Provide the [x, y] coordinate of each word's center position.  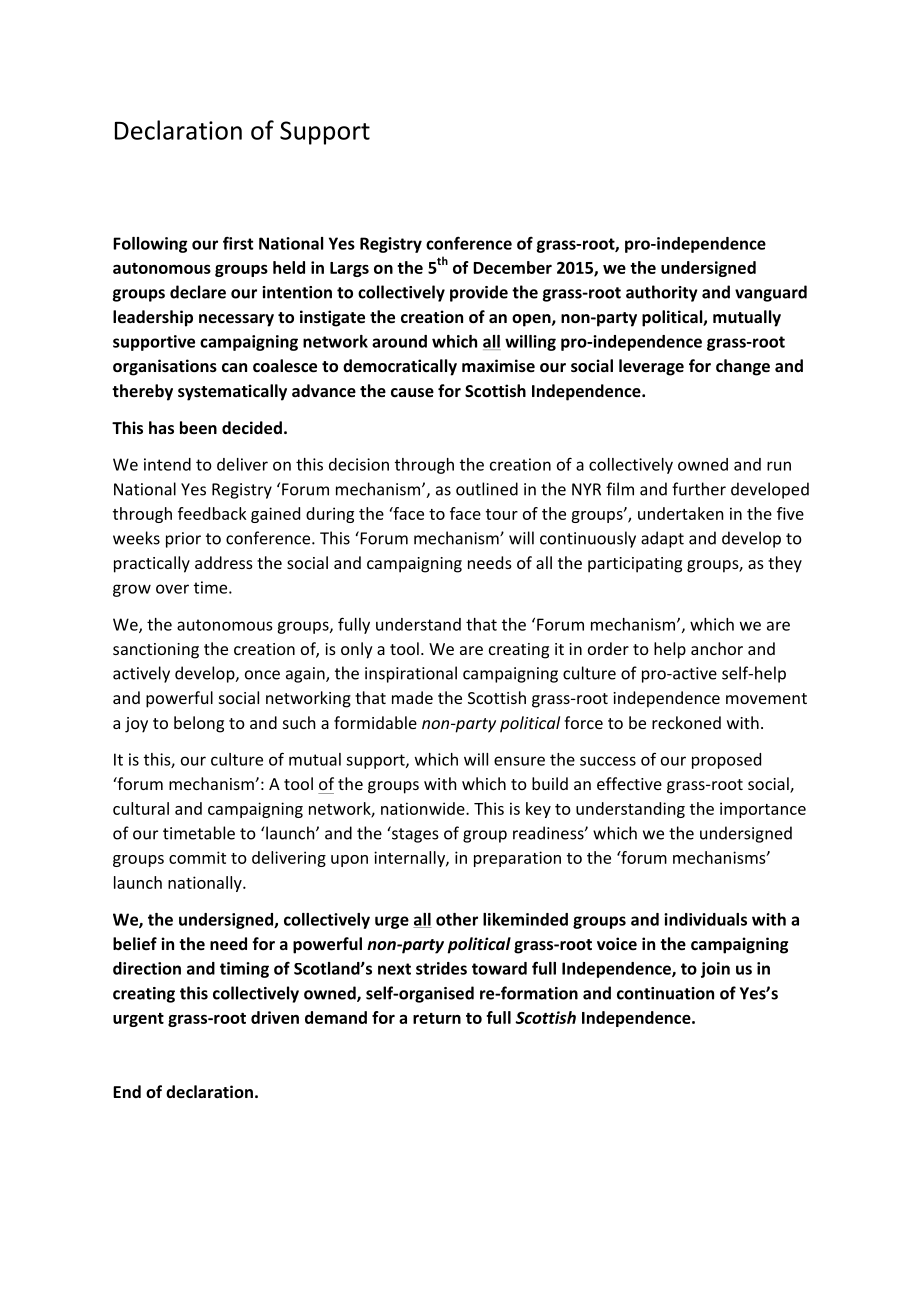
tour [502, 514]
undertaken [681, 513]
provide [479, 293]
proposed [726, 761]
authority [662, 293]
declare [198, 292]
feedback [212, 513]
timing [244, 970]
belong [199, 724]
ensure [519, 761]
